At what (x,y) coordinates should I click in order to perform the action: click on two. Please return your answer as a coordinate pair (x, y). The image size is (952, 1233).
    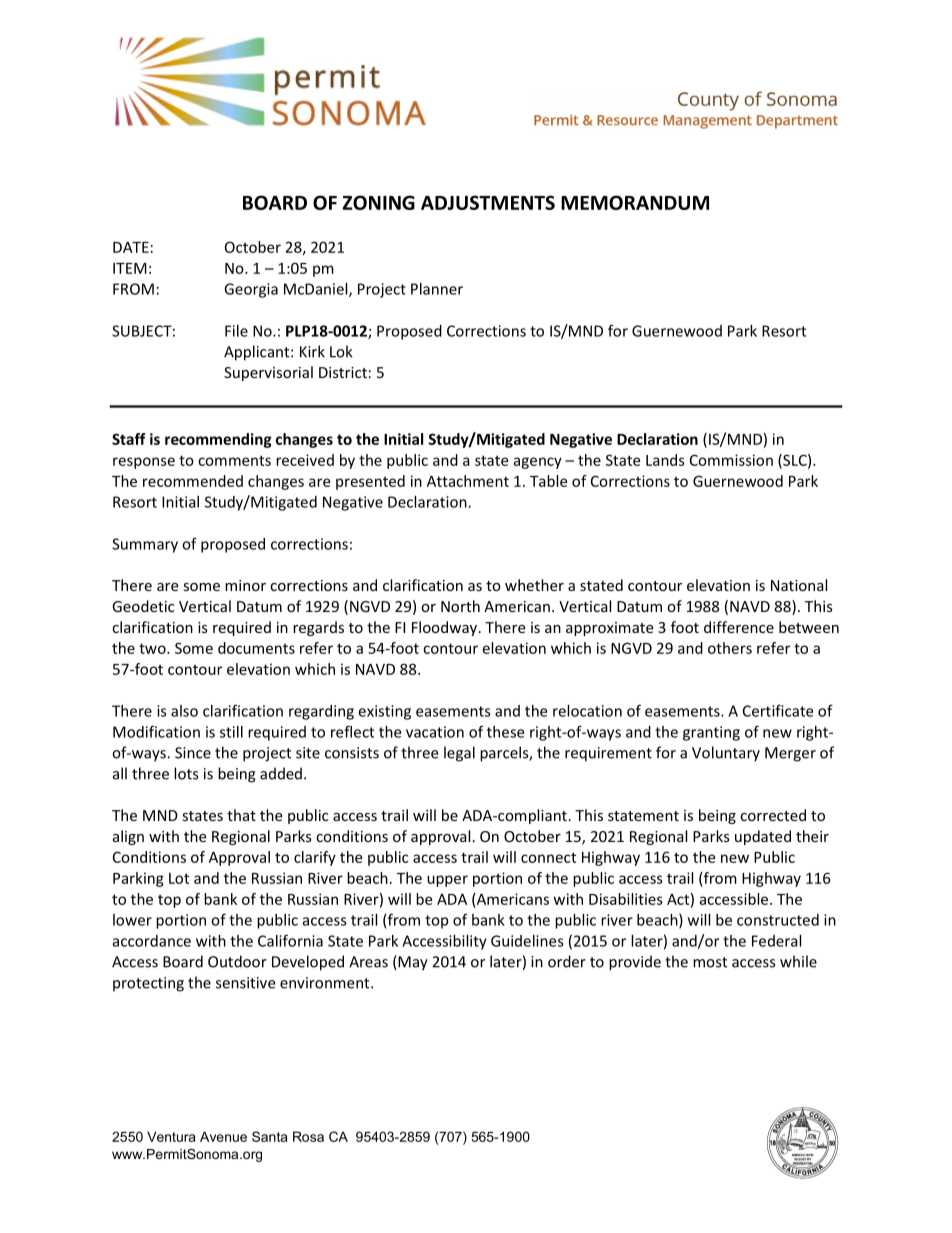
    Looking at the image, I should click on (153, 648).
